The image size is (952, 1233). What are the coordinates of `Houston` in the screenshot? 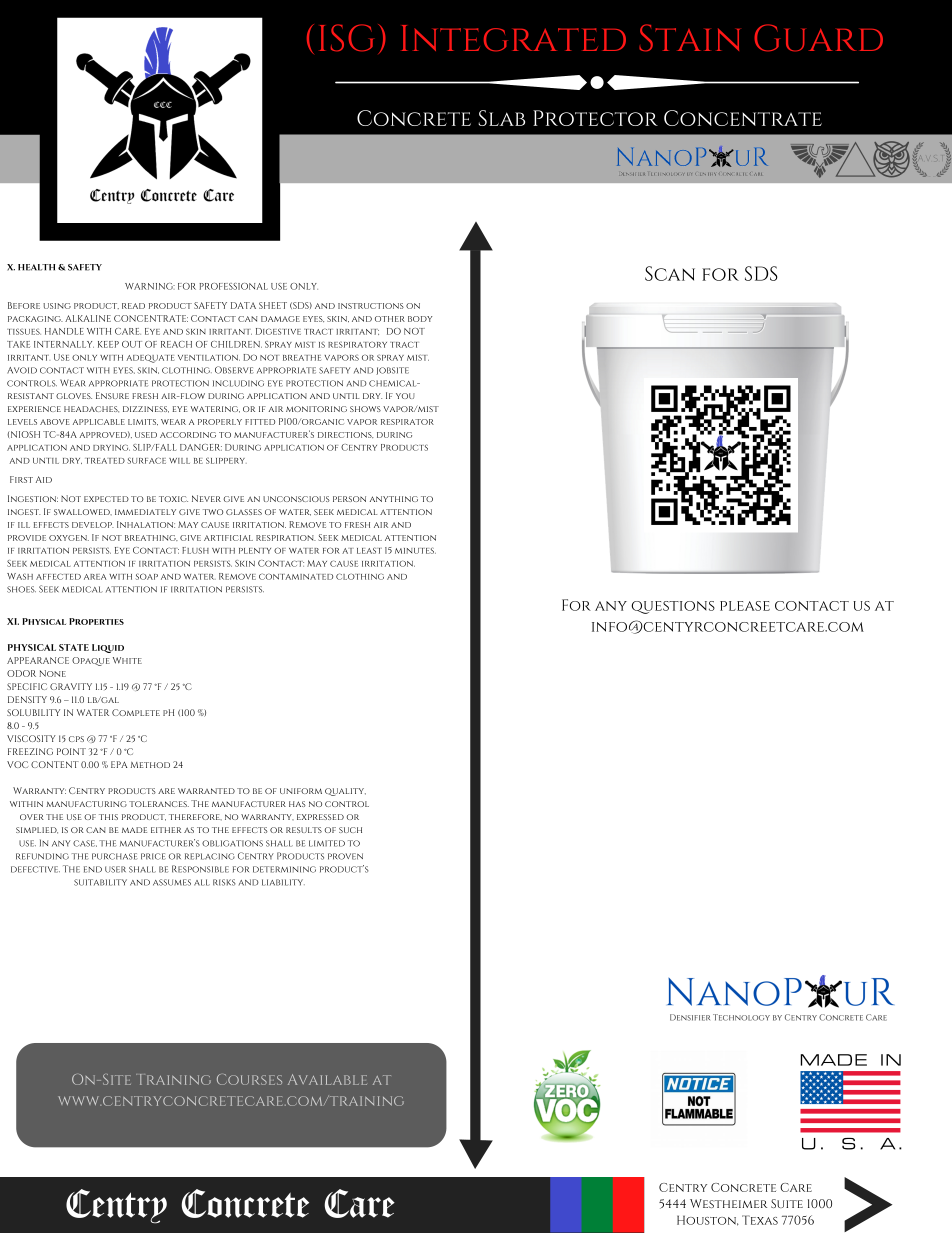 It's located at (708, 1220).
